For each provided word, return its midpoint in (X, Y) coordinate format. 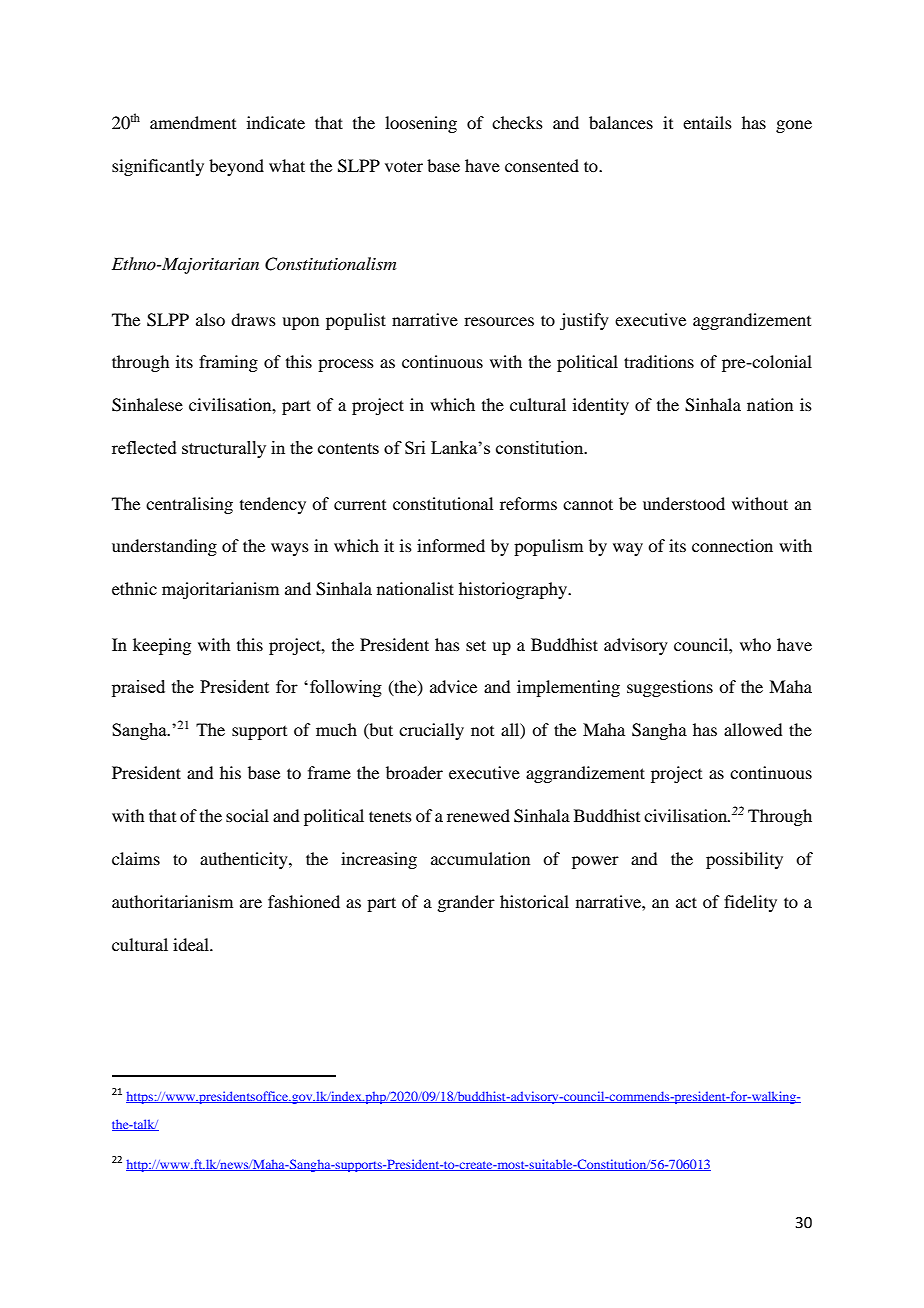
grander (466, 903)
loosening (421, 124)
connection (732, 545)
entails (707, 122)
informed (451, 545)
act (686, 902)
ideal (192, 944)
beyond (236, 167)
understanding (164, 547)
